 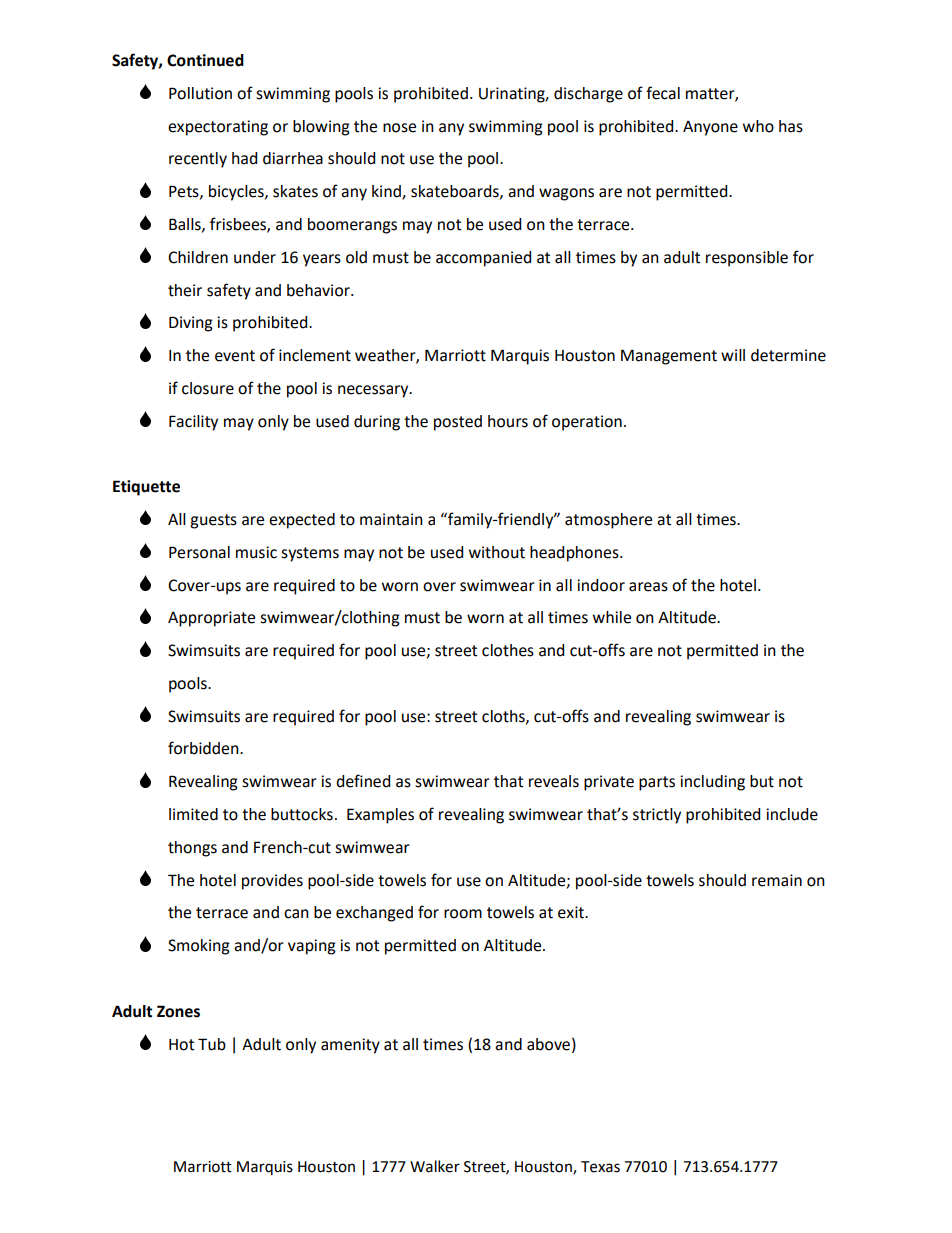 I want to click on nose, so click(x=399, y=128).
